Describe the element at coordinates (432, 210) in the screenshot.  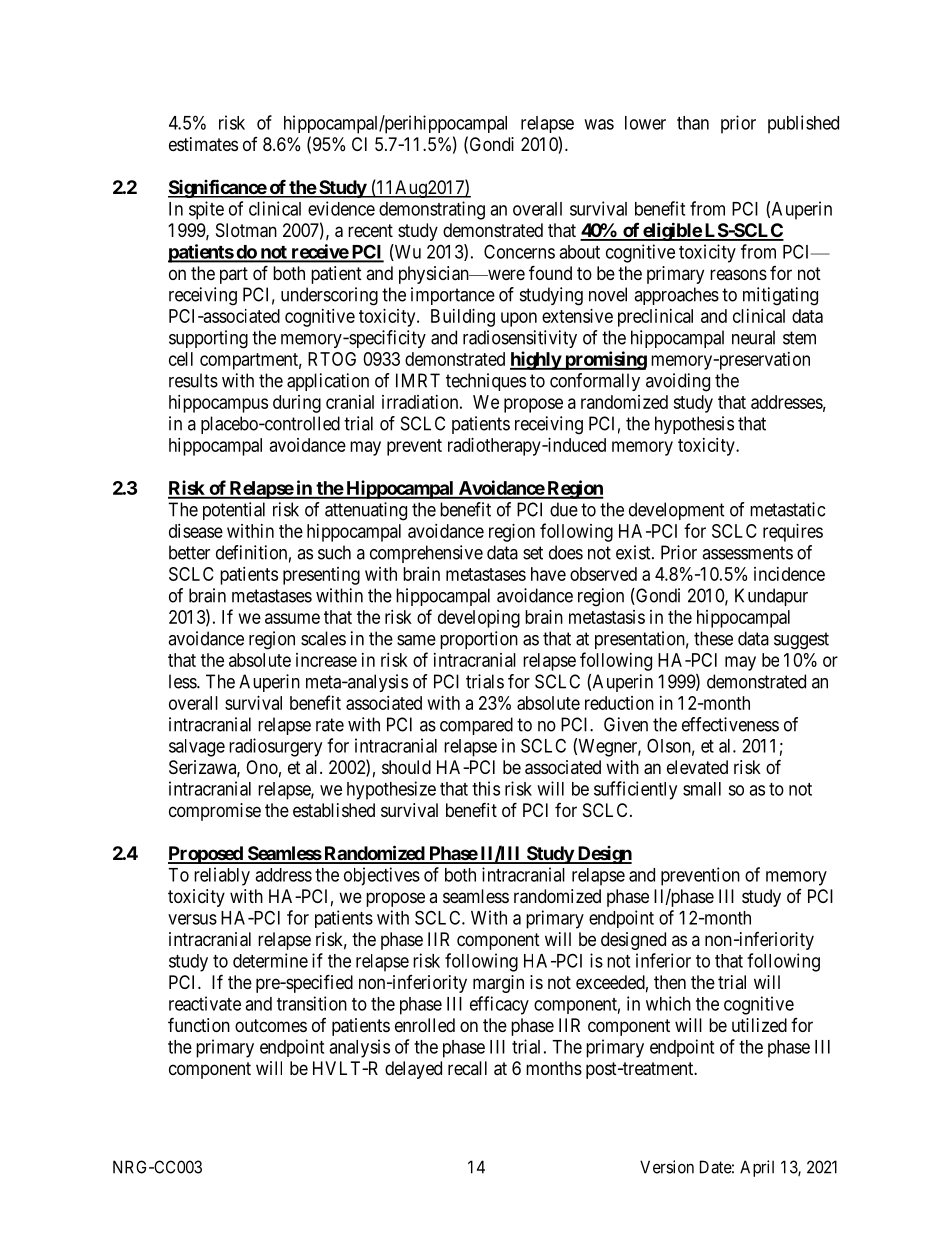
I see `demonstrating` at that location.
